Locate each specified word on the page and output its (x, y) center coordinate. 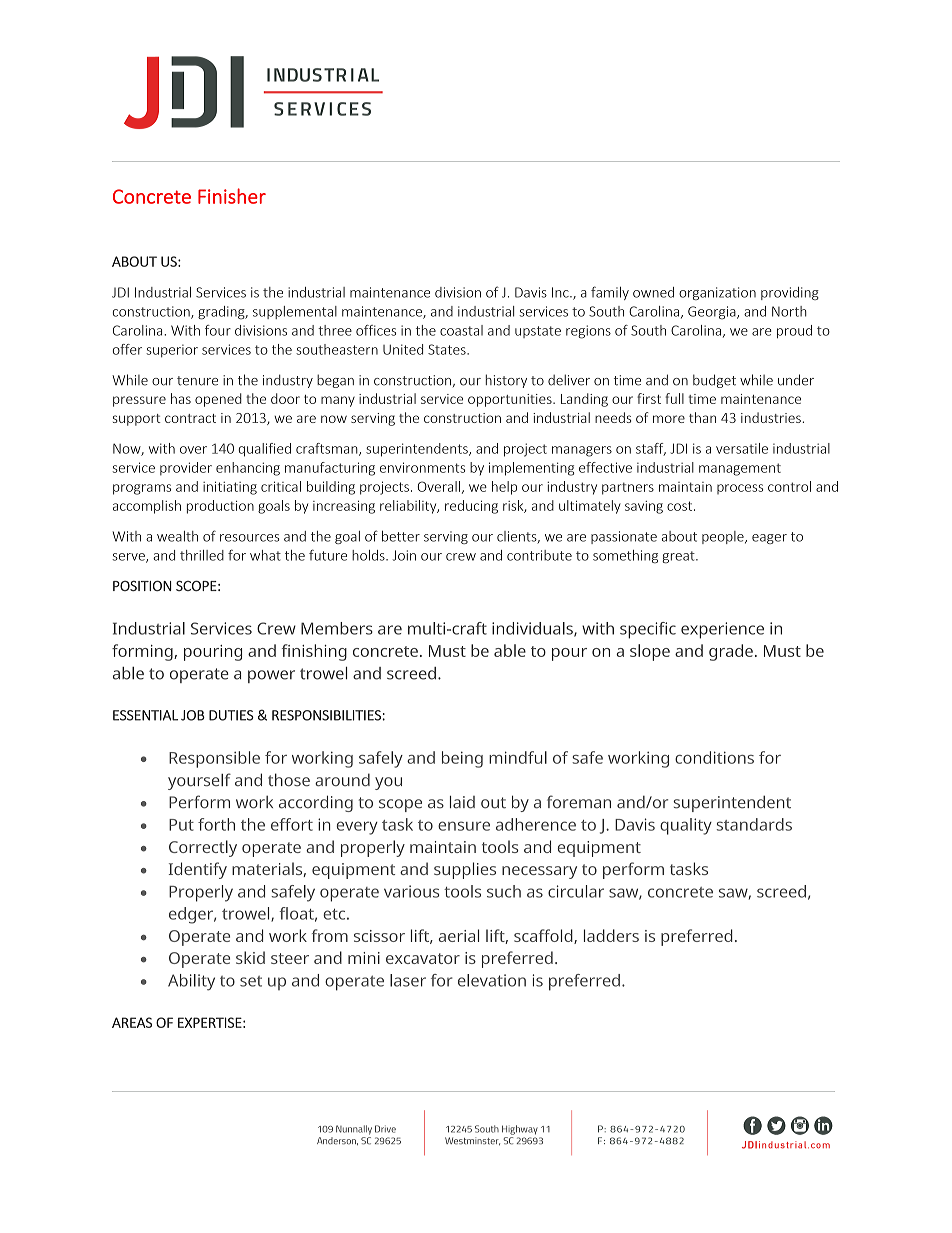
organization (717, 293)
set (251, 981)
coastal (461, 330)
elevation (492, 980)
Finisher (232, 196)
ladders (611, 935)
